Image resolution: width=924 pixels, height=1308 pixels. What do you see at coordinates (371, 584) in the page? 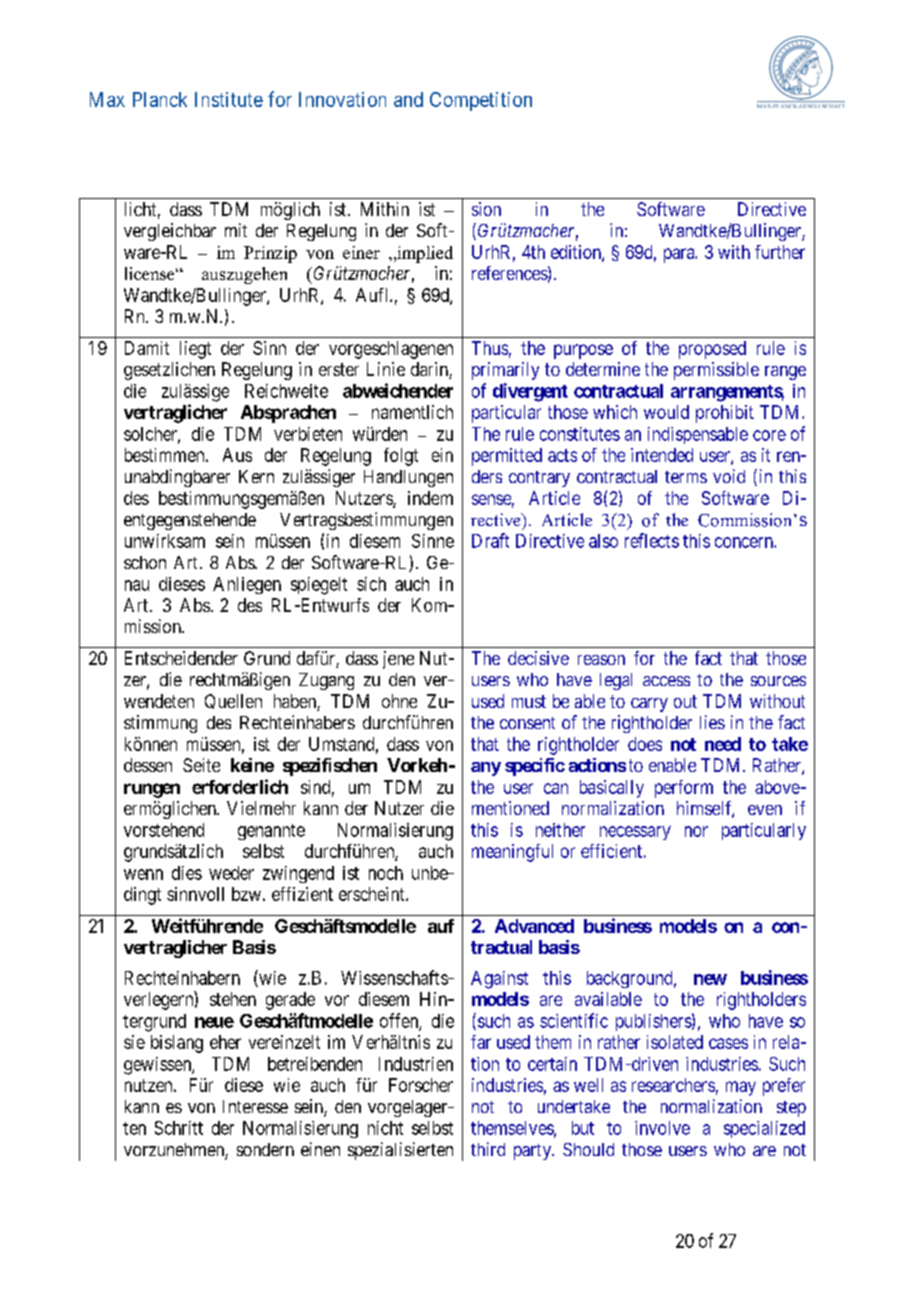
I see `sich` at bounding box center [371, 584].
